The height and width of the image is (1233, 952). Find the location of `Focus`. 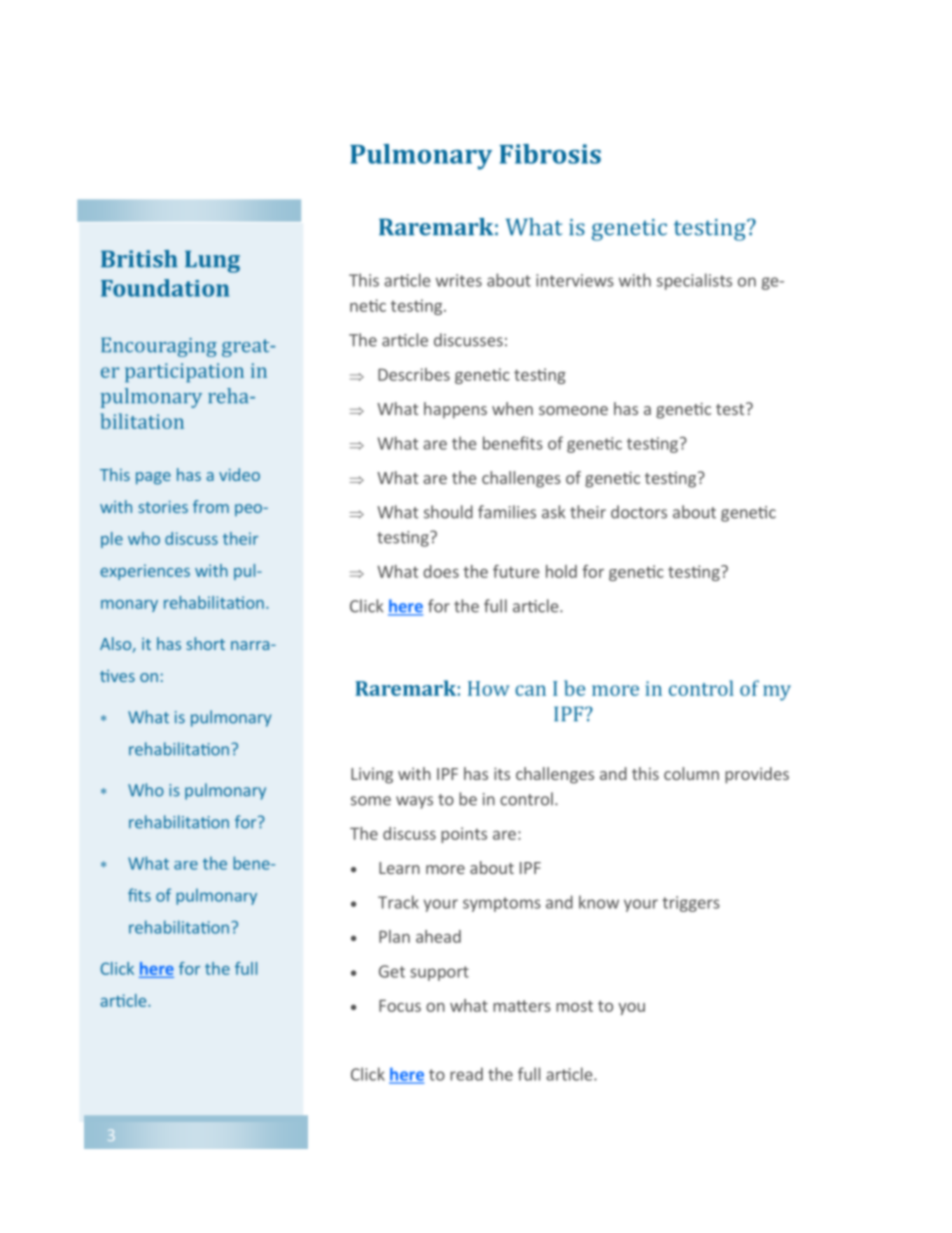

Focus is located at coordinates (400, 1006).
